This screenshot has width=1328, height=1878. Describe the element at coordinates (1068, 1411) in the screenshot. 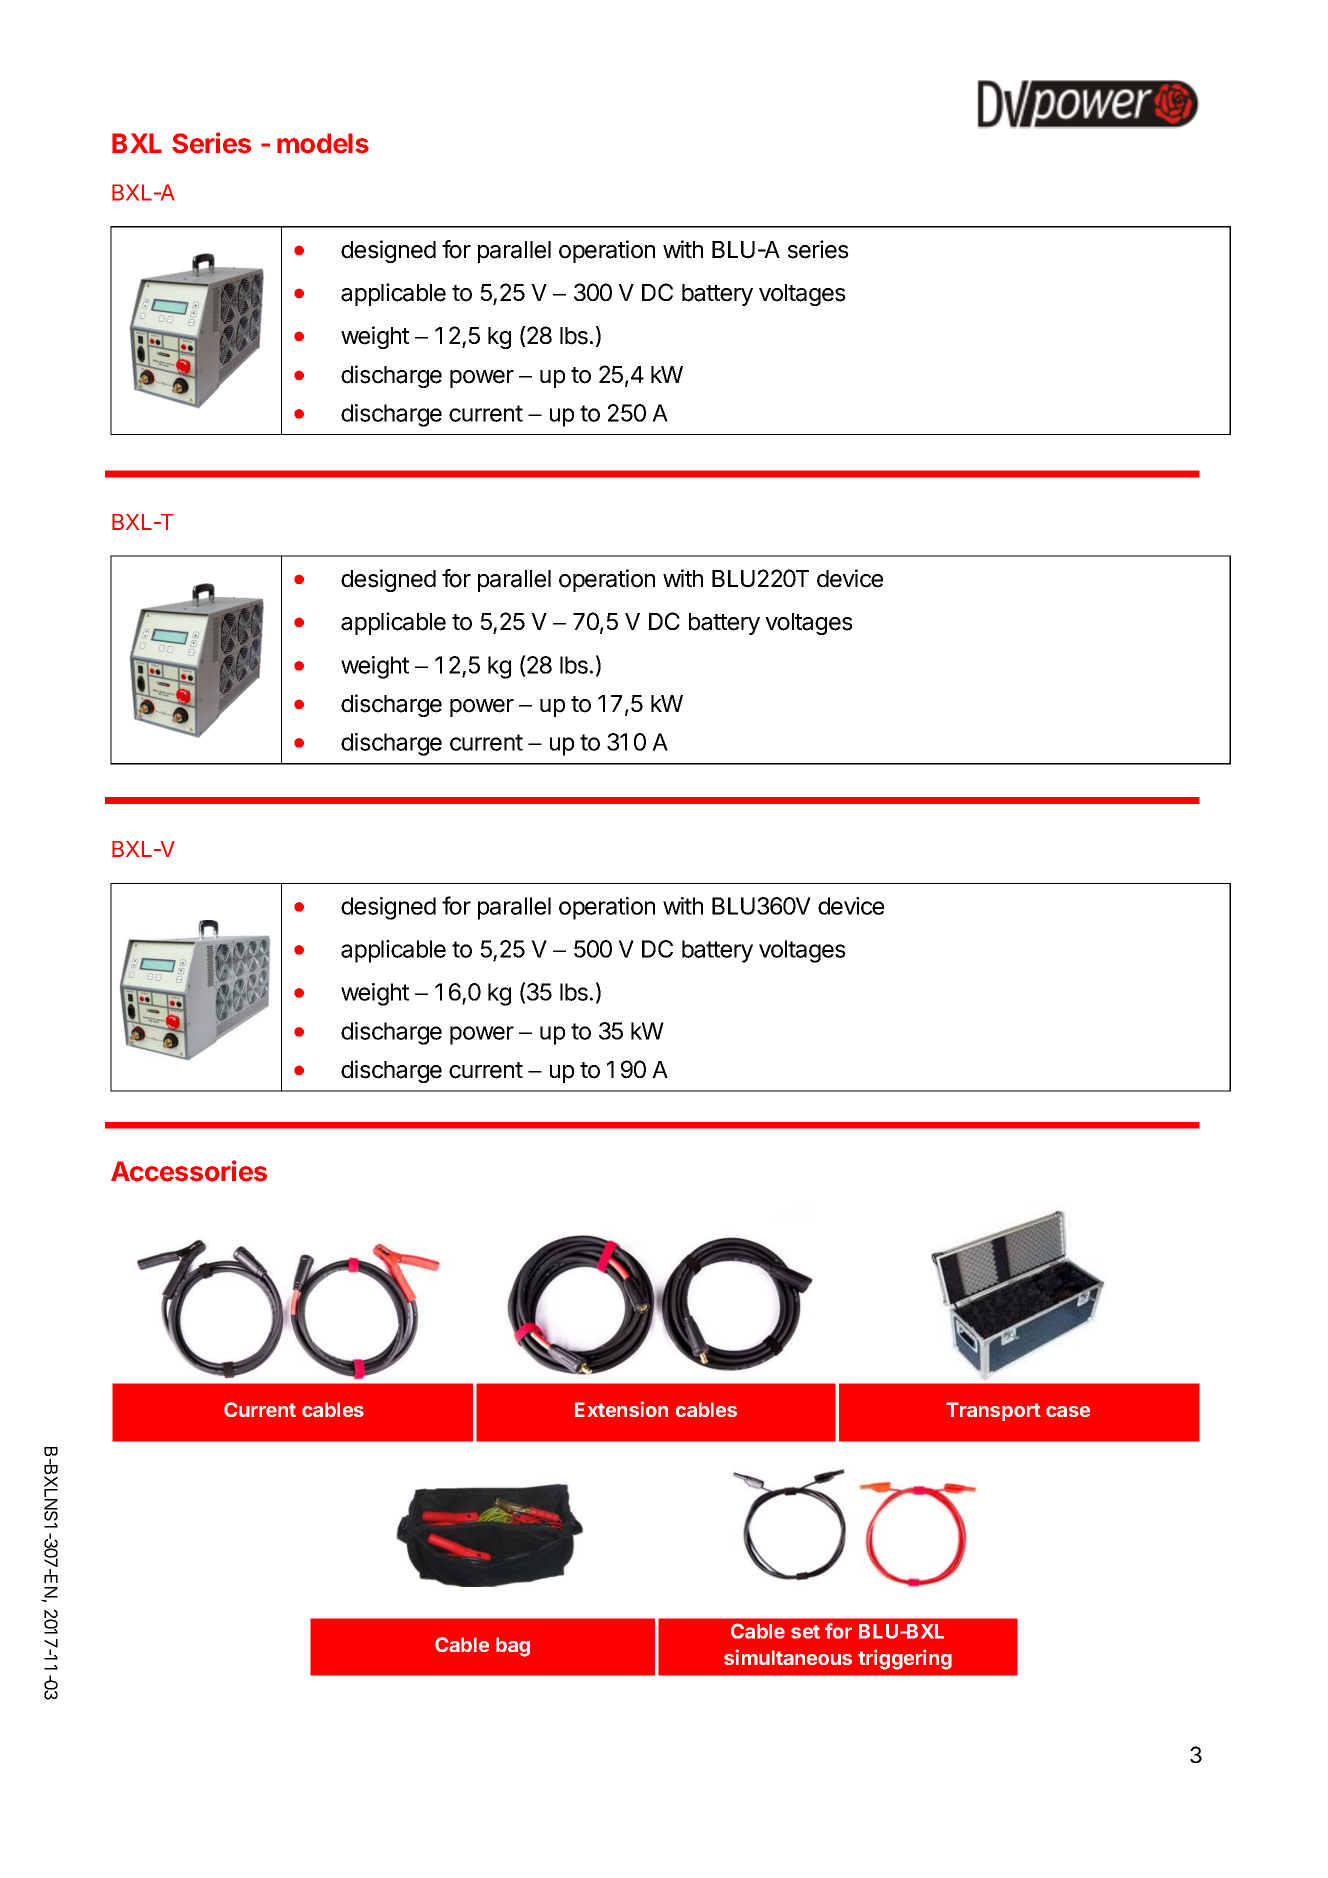

I see `case` at that location.
